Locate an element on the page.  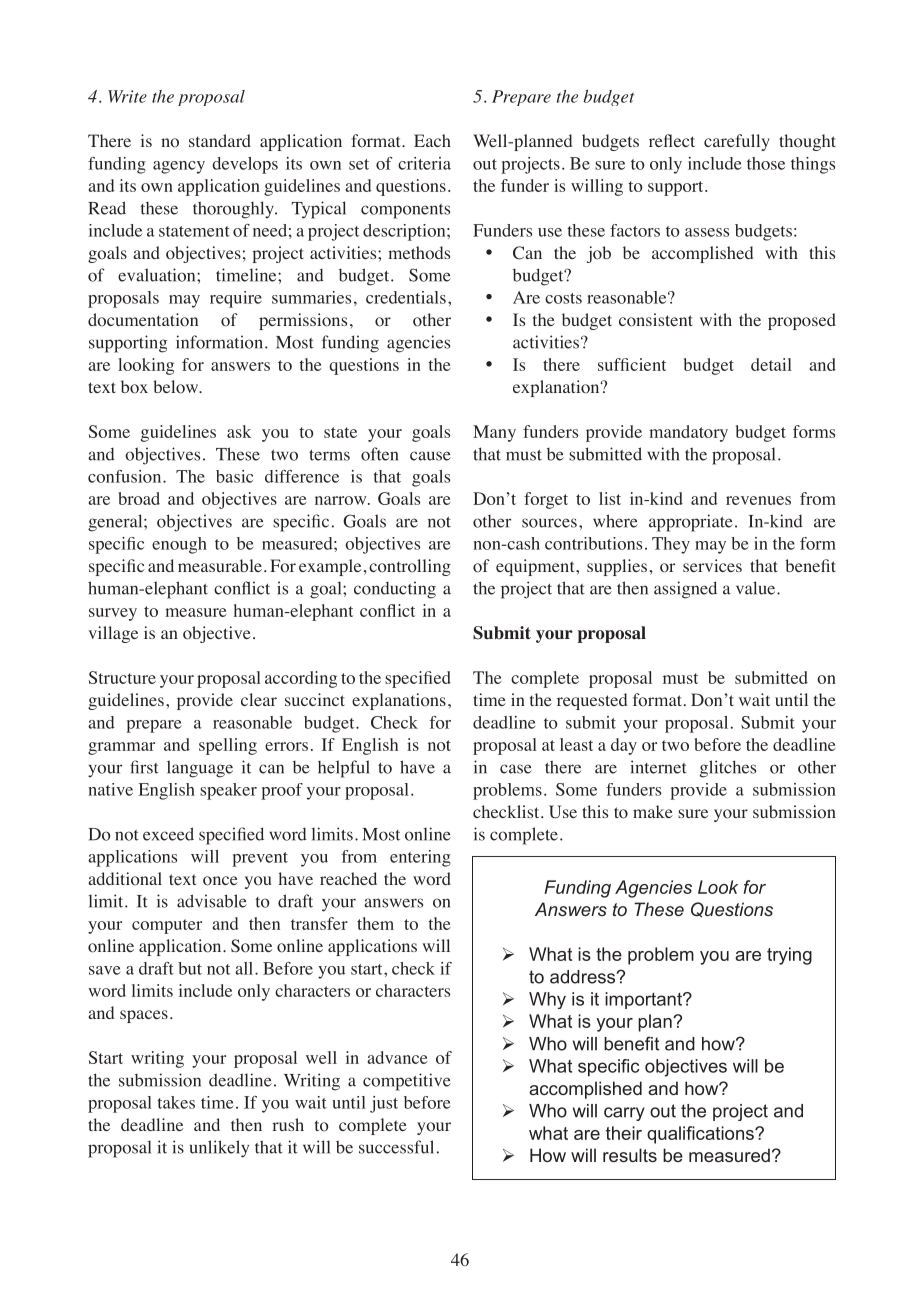
standard is located at coordinates (220, 140).
